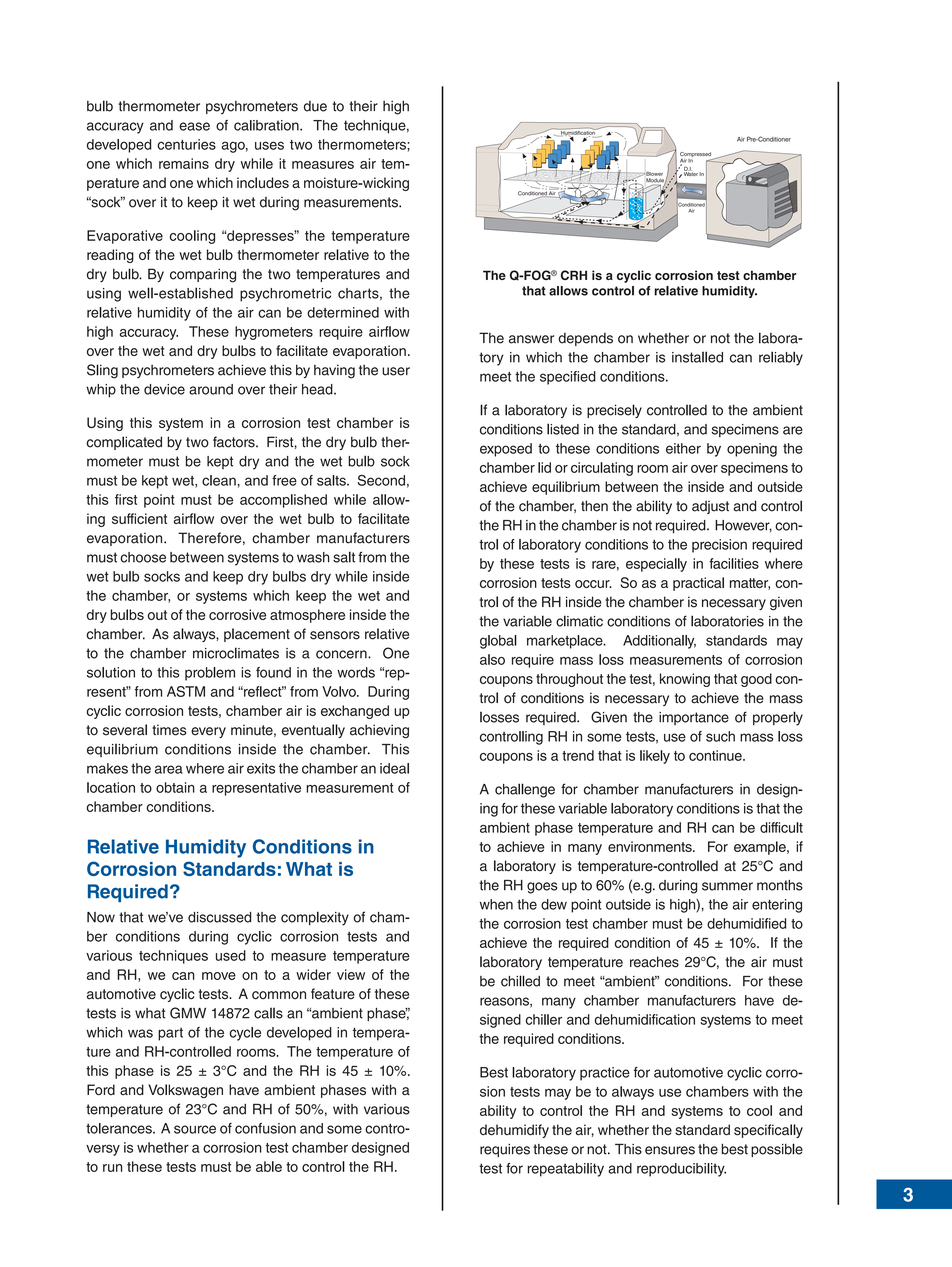 This screenshot has width=952, height=1267. Describe the element at coordinates (195, 1129) in the screenshot. I see `source` at that location.
